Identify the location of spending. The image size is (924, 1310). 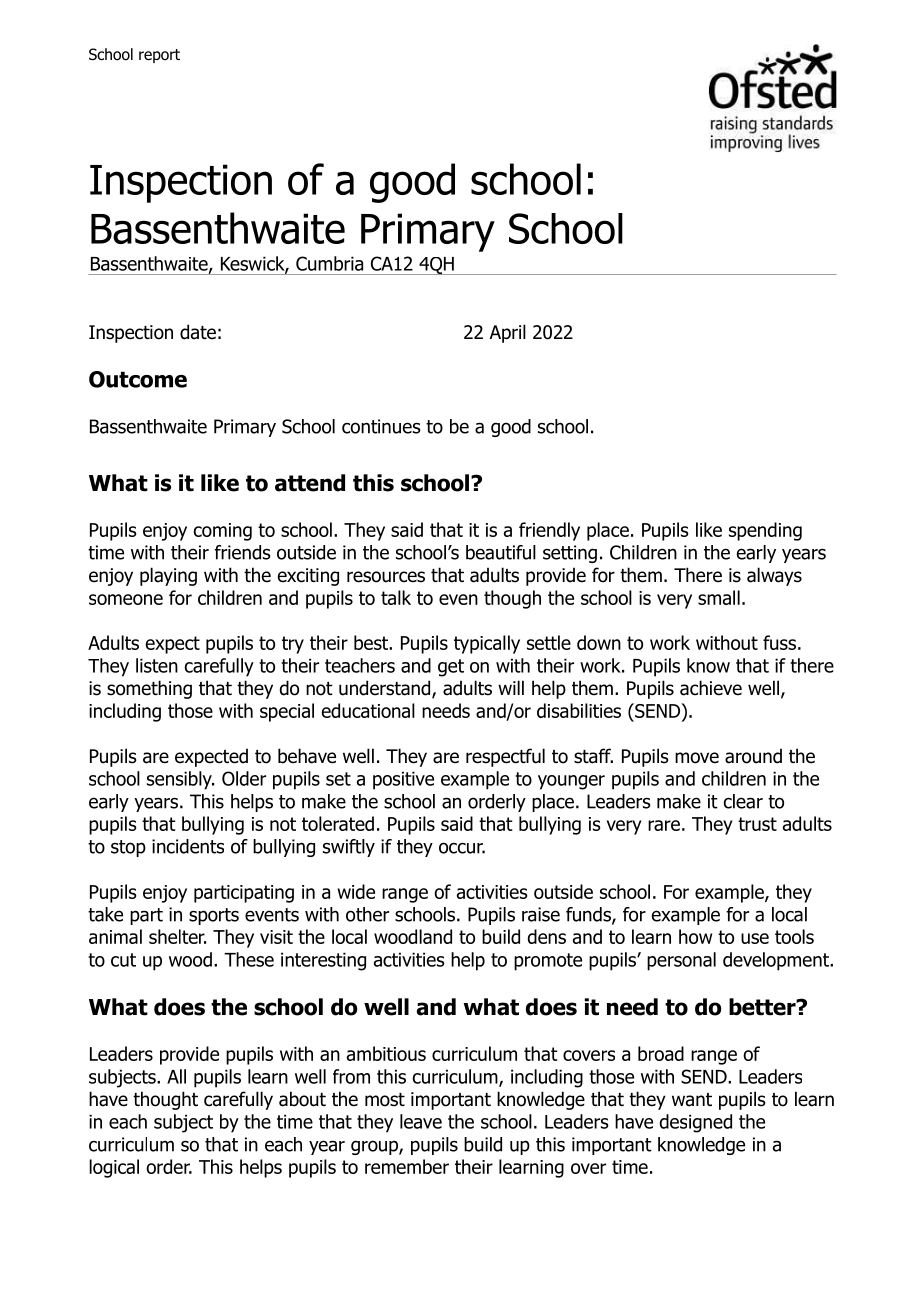
(765, 531).
